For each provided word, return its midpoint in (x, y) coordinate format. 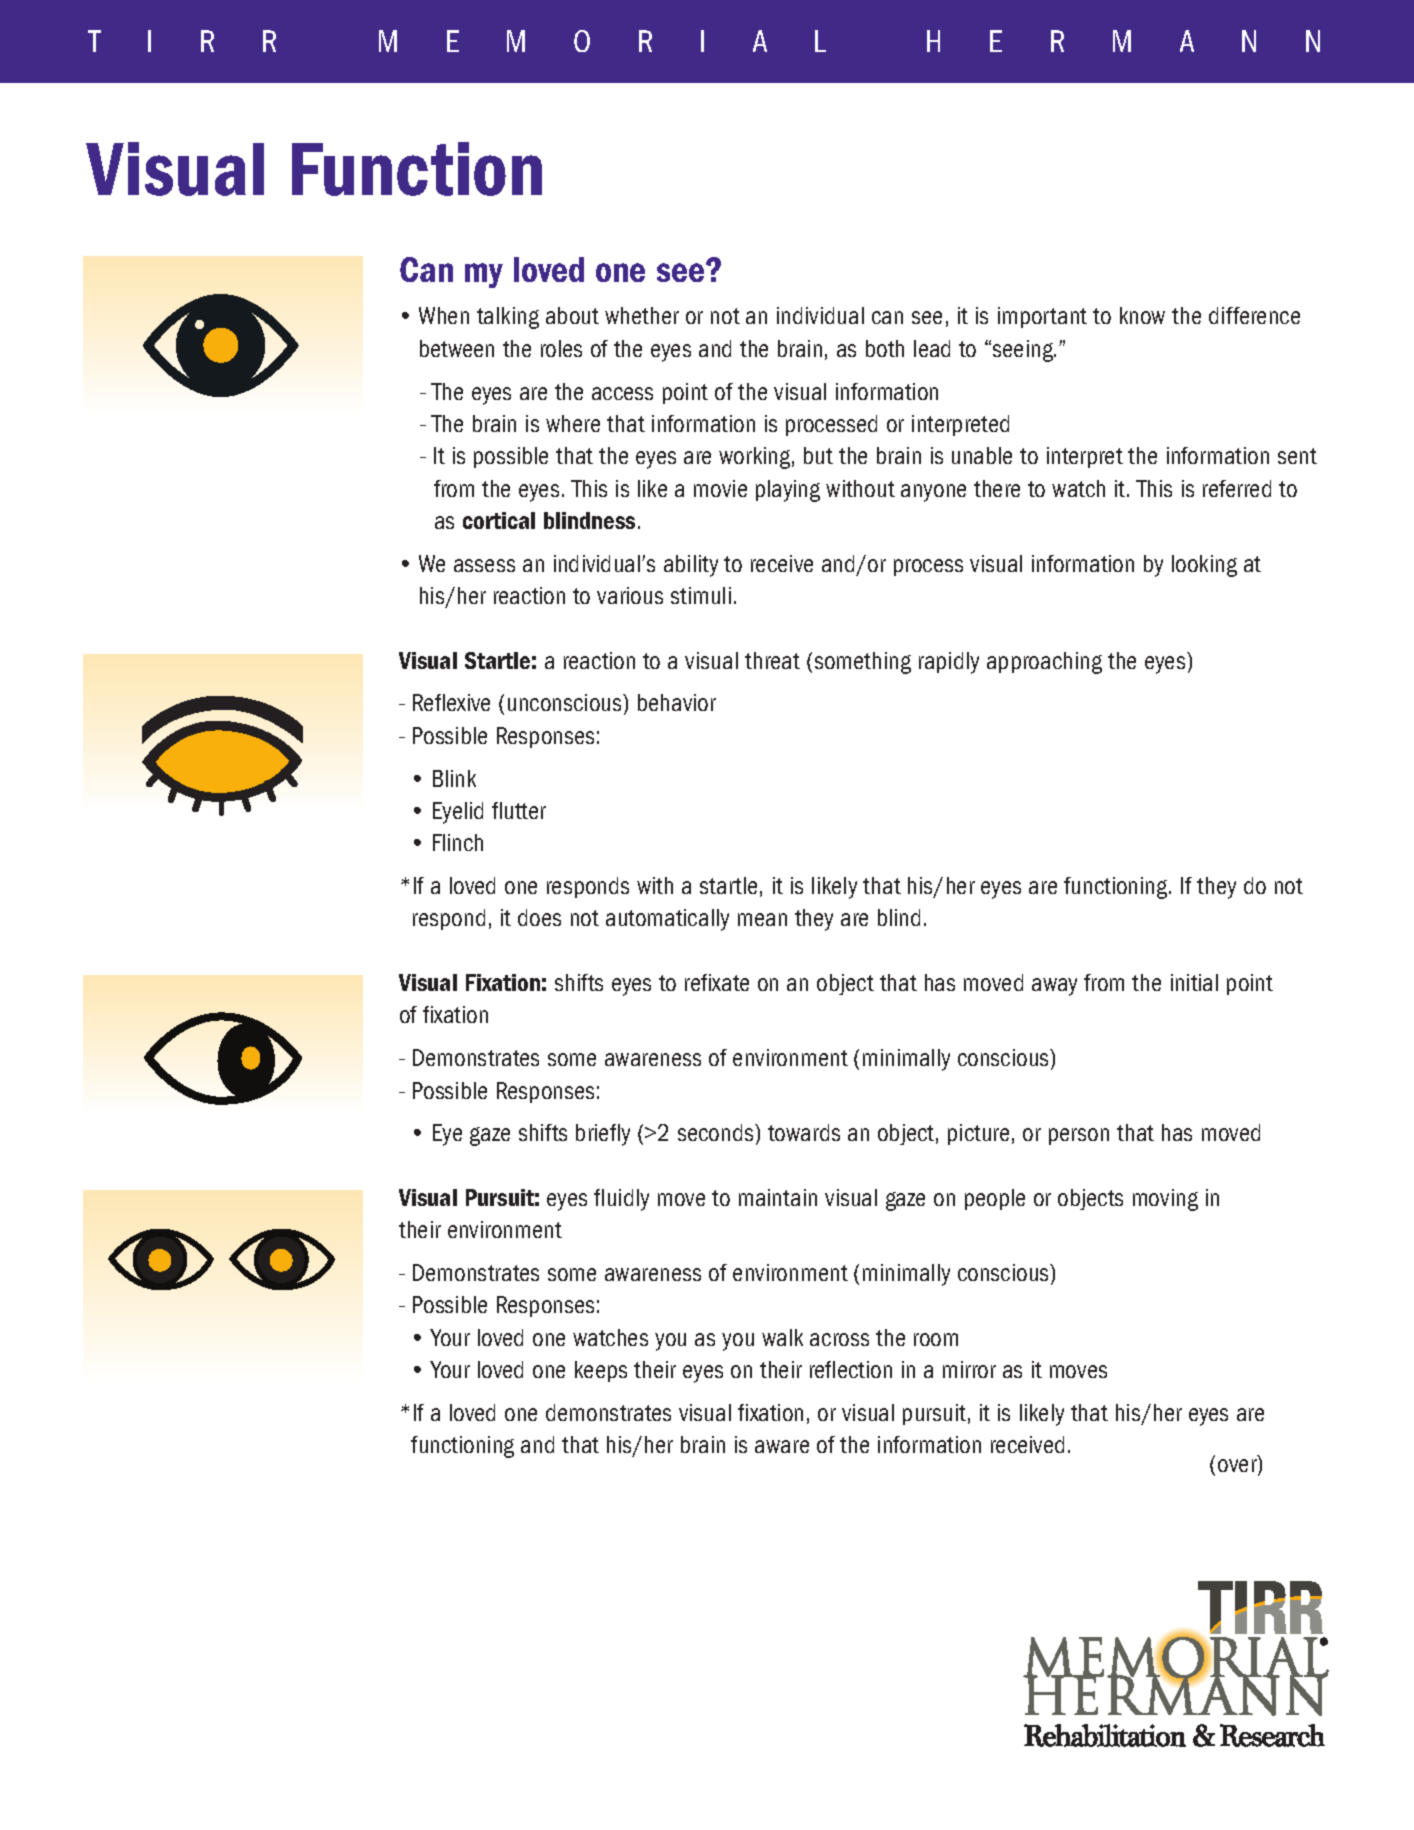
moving (1165, 1200)
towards (804, 1132)
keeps (601, 1371)
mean (762, 919)
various (630, 595)
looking (1204, 566)
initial (1194, 982)
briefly (603, 1135)
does (539, 917)
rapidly (949, 663)
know (1142, 315)
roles (561, 348)
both (885, 348)
